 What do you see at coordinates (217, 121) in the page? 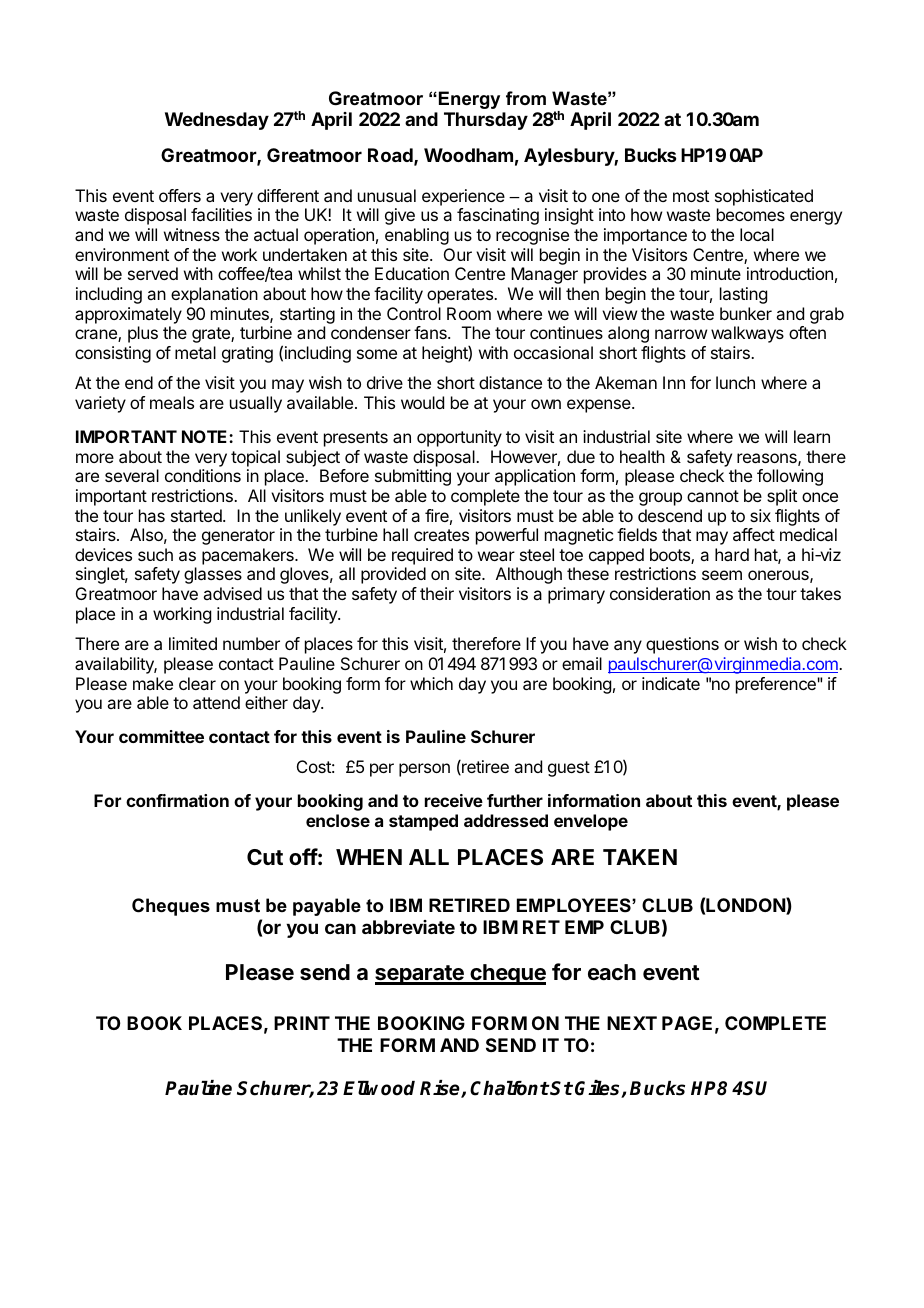
I see `Wednesday` at bounding box center [217, 121].
